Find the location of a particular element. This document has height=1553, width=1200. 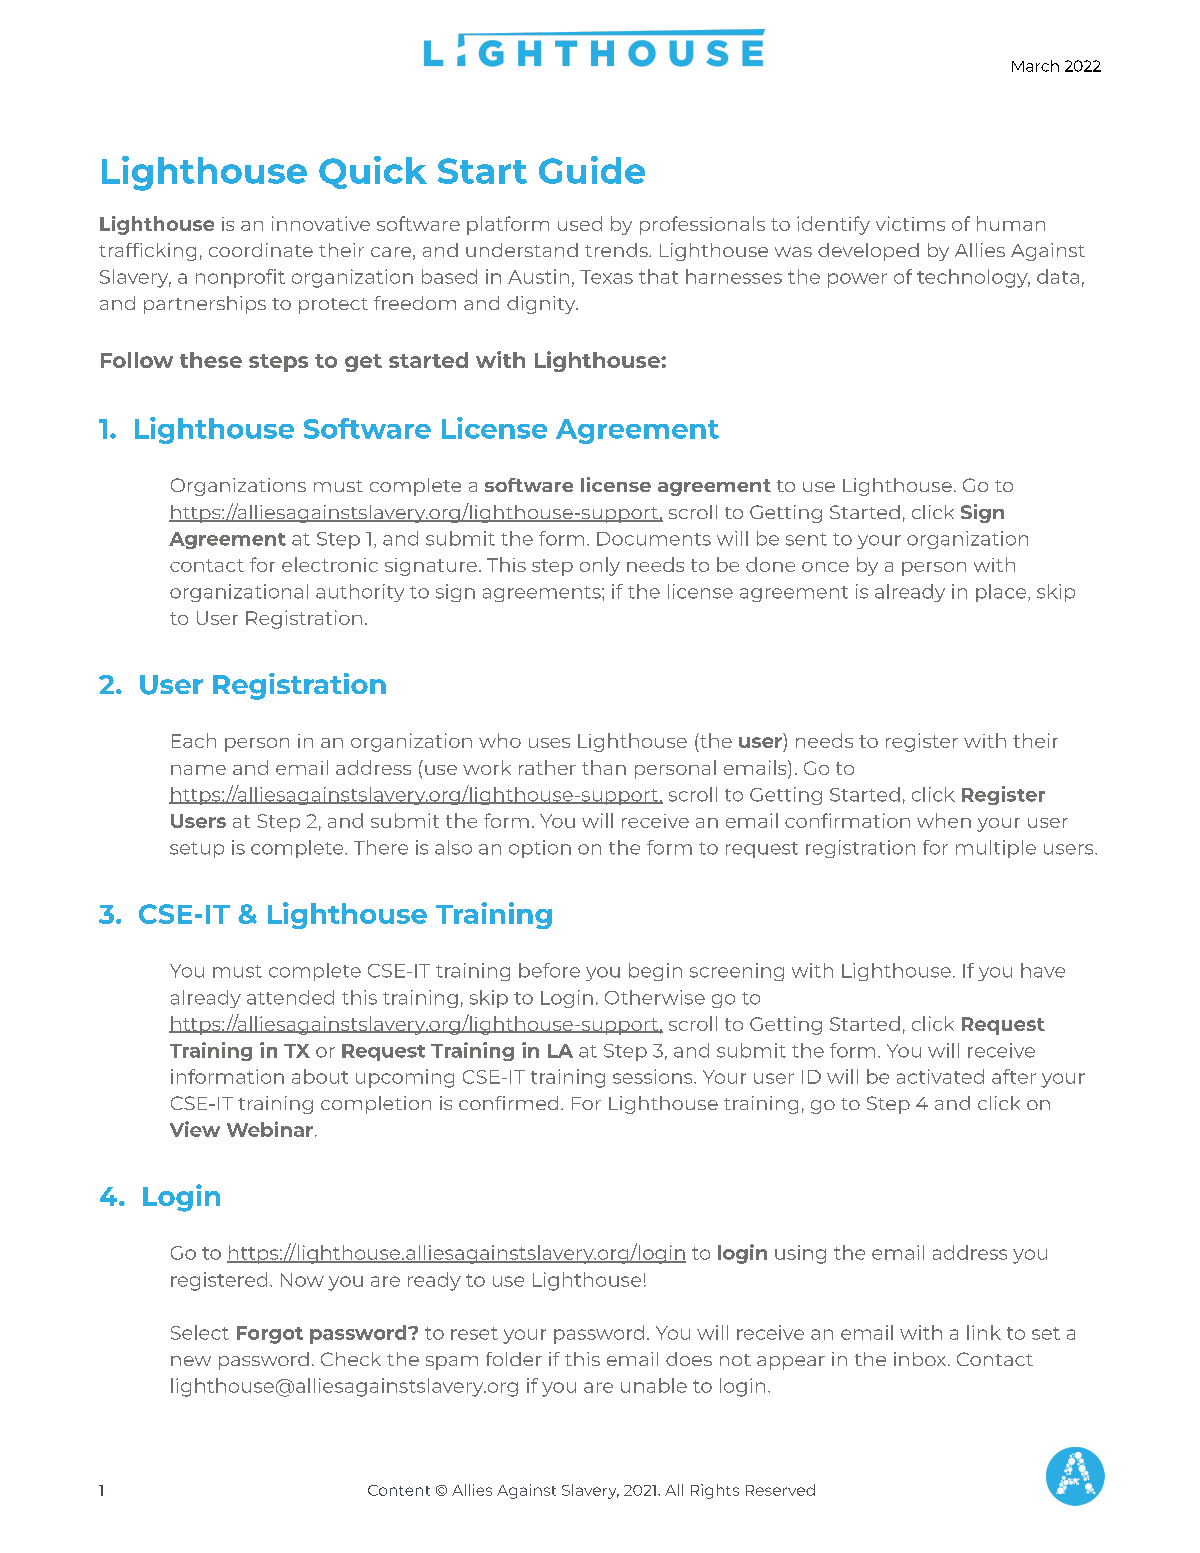

March is located at coordinates (1035, 66).
